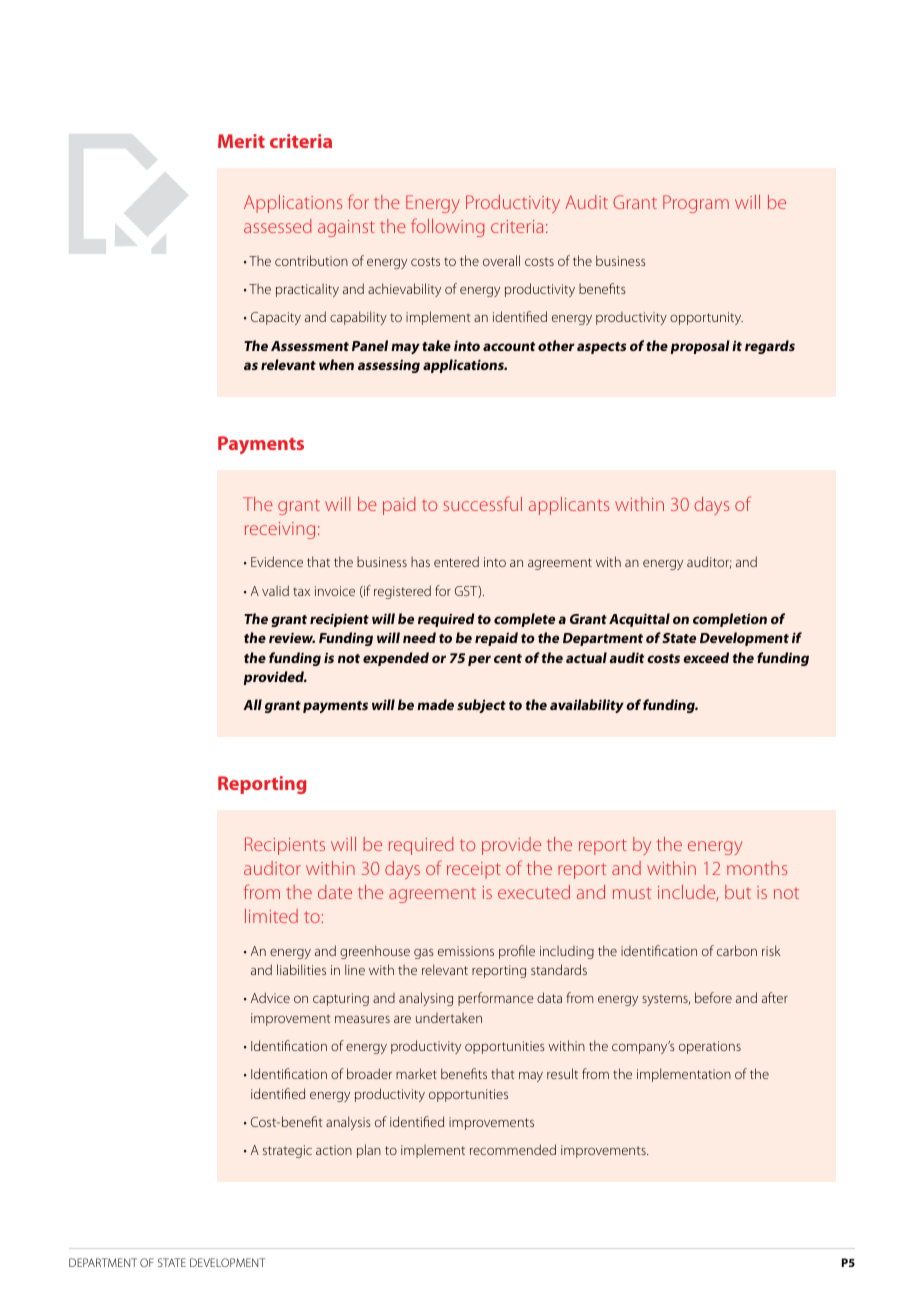 This screenshot has width=924, height=1308. I want to click on recommended, so click(513, 1149).
